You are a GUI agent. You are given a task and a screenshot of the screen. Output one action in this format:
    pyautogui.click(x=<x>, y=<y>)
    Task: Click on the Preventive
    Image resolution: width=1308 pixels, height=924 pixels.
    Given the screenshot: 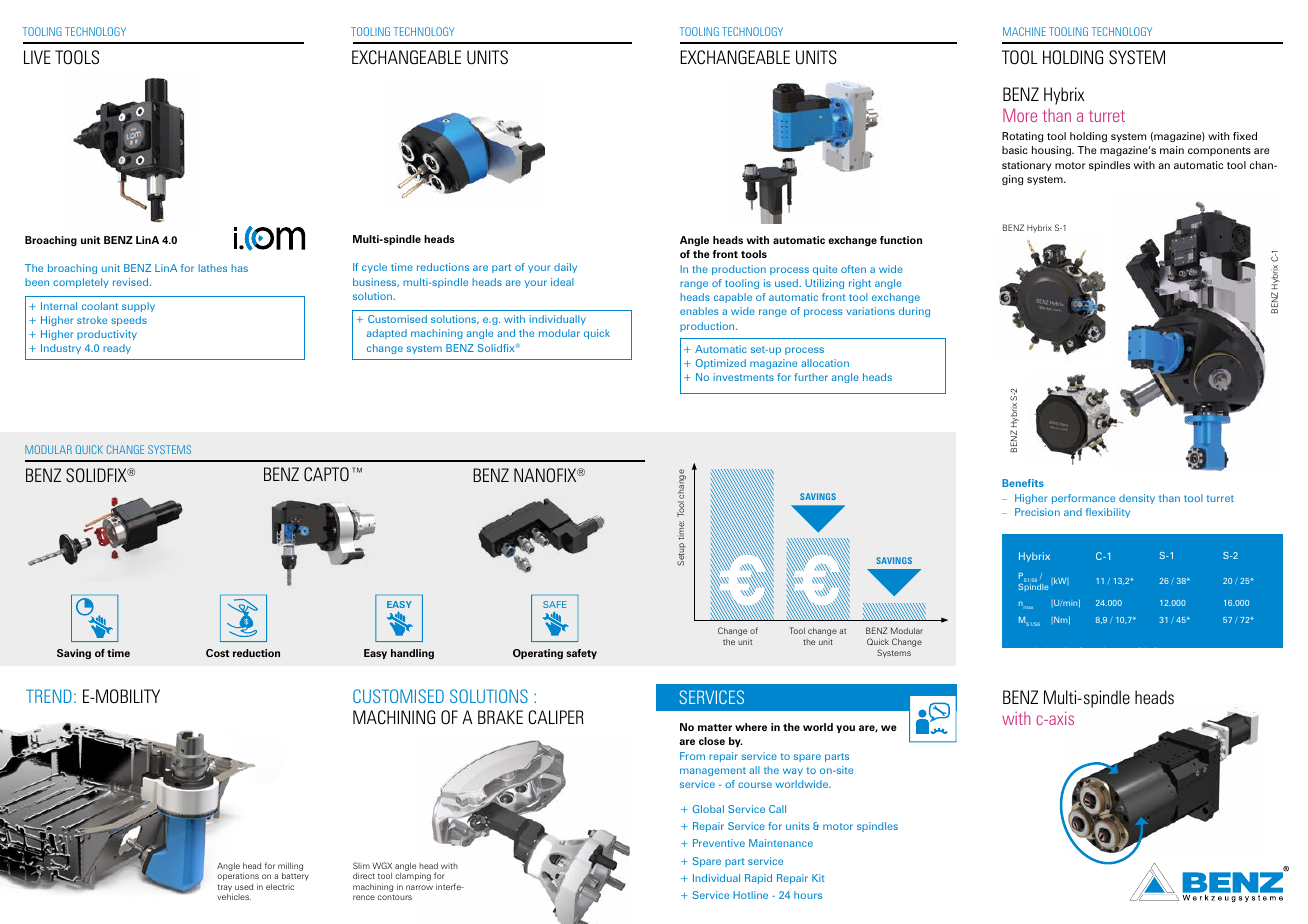 What is the action you would take?
    pyautogui.click(x=719, y=843)
